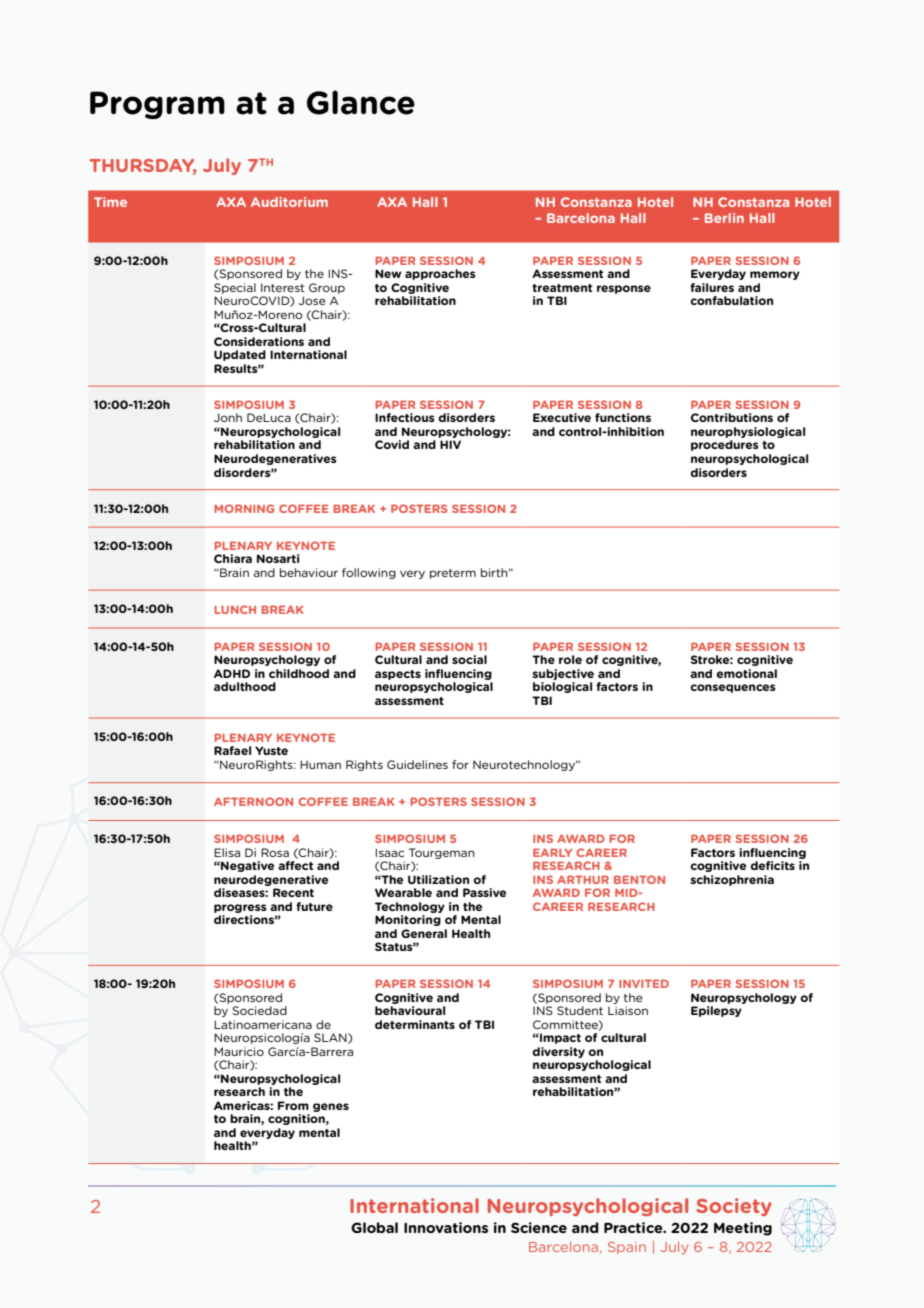 The width and height of the page is (924, 1308). Describe the element at coordinates (293, 1105) in the page. I see `From` at that location.
